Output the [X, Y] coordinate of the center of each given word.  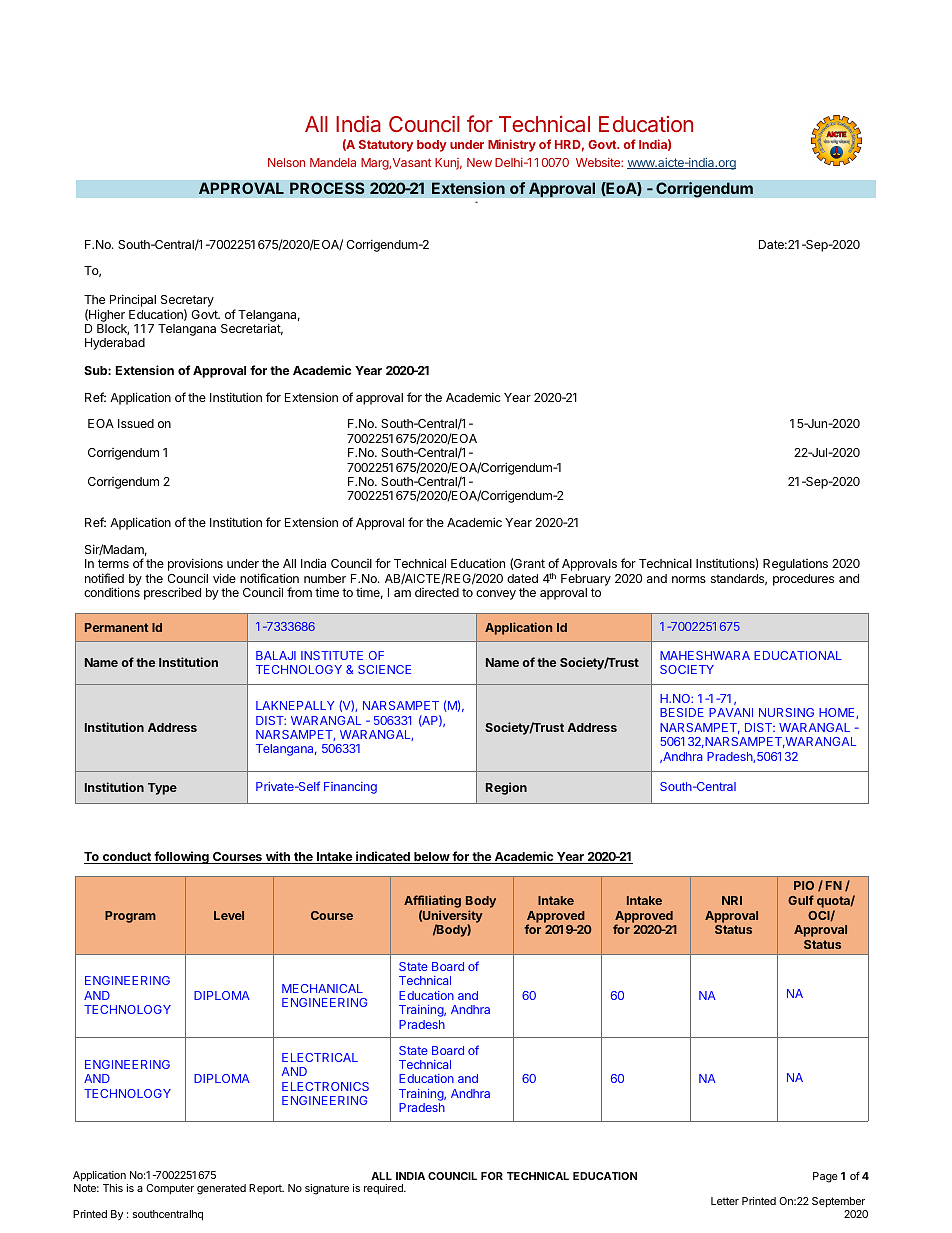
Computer [170, 1189]
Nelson [286, 162]
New [479, 162]
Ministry [512, 145]
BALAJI [276, 655]
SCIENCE [384, 669]
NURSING [786, 712]
